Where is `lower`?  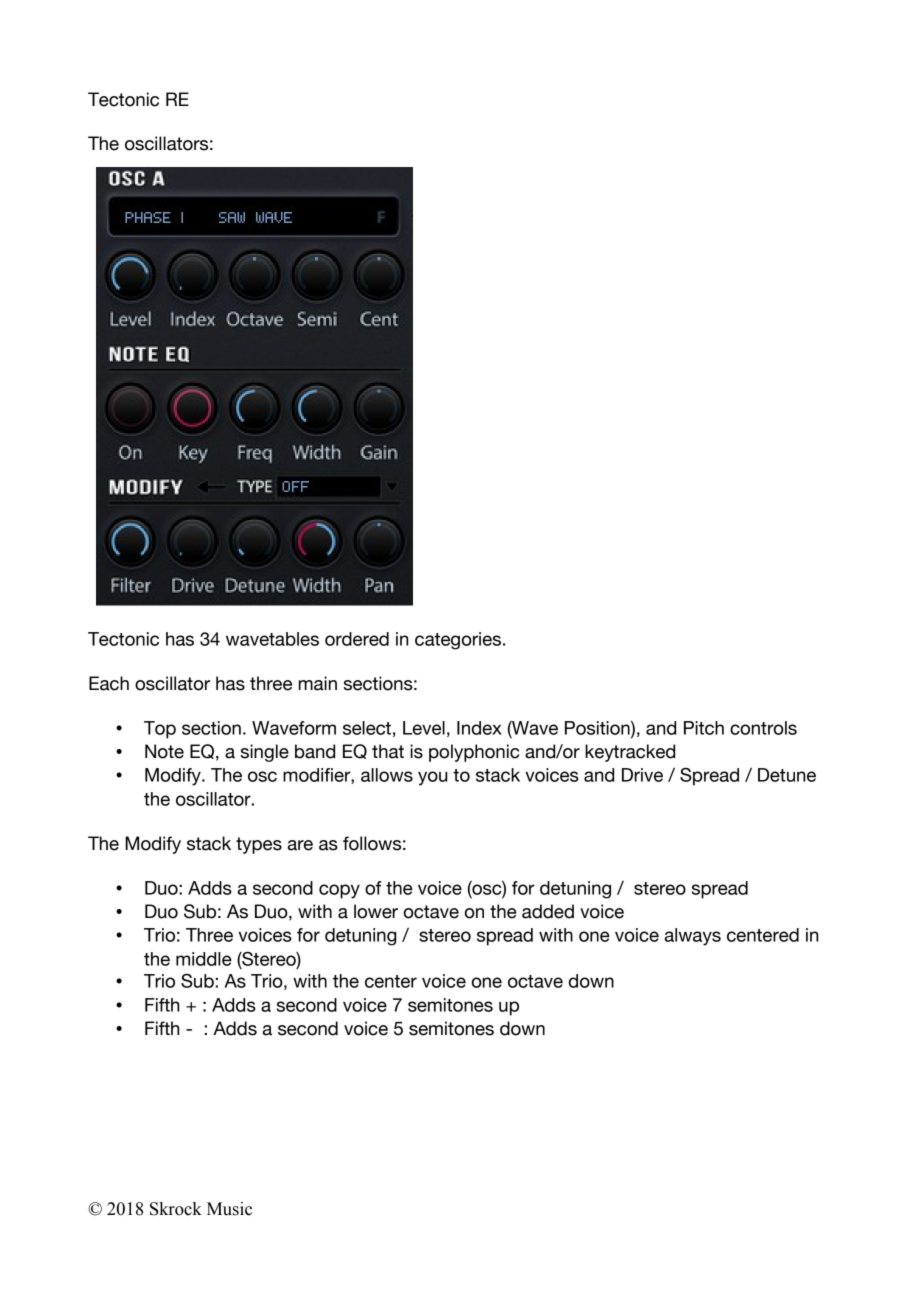 lower is located at coordinates (376, 911).
